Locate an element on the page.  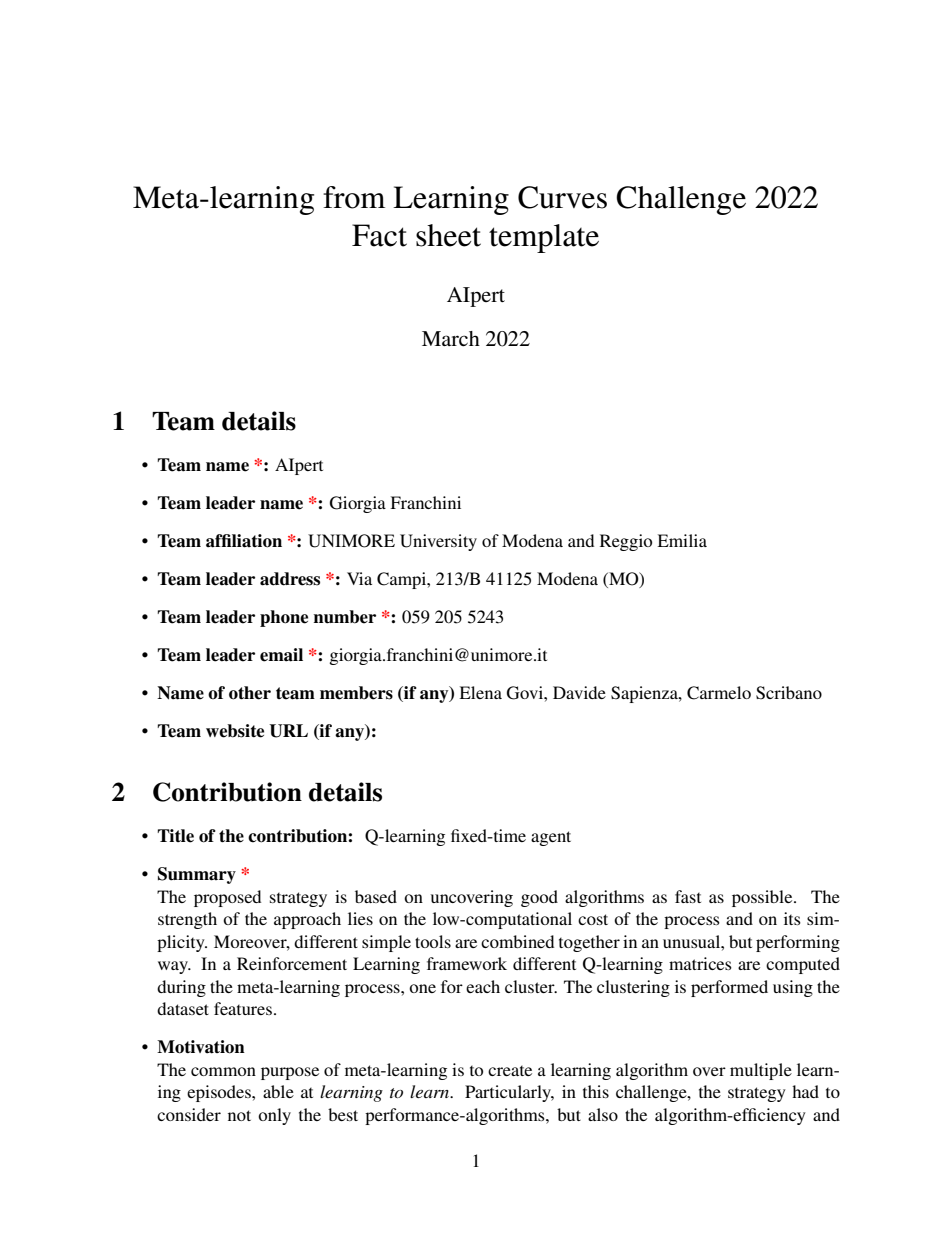
Curves is located at coordinates (562, 197).
